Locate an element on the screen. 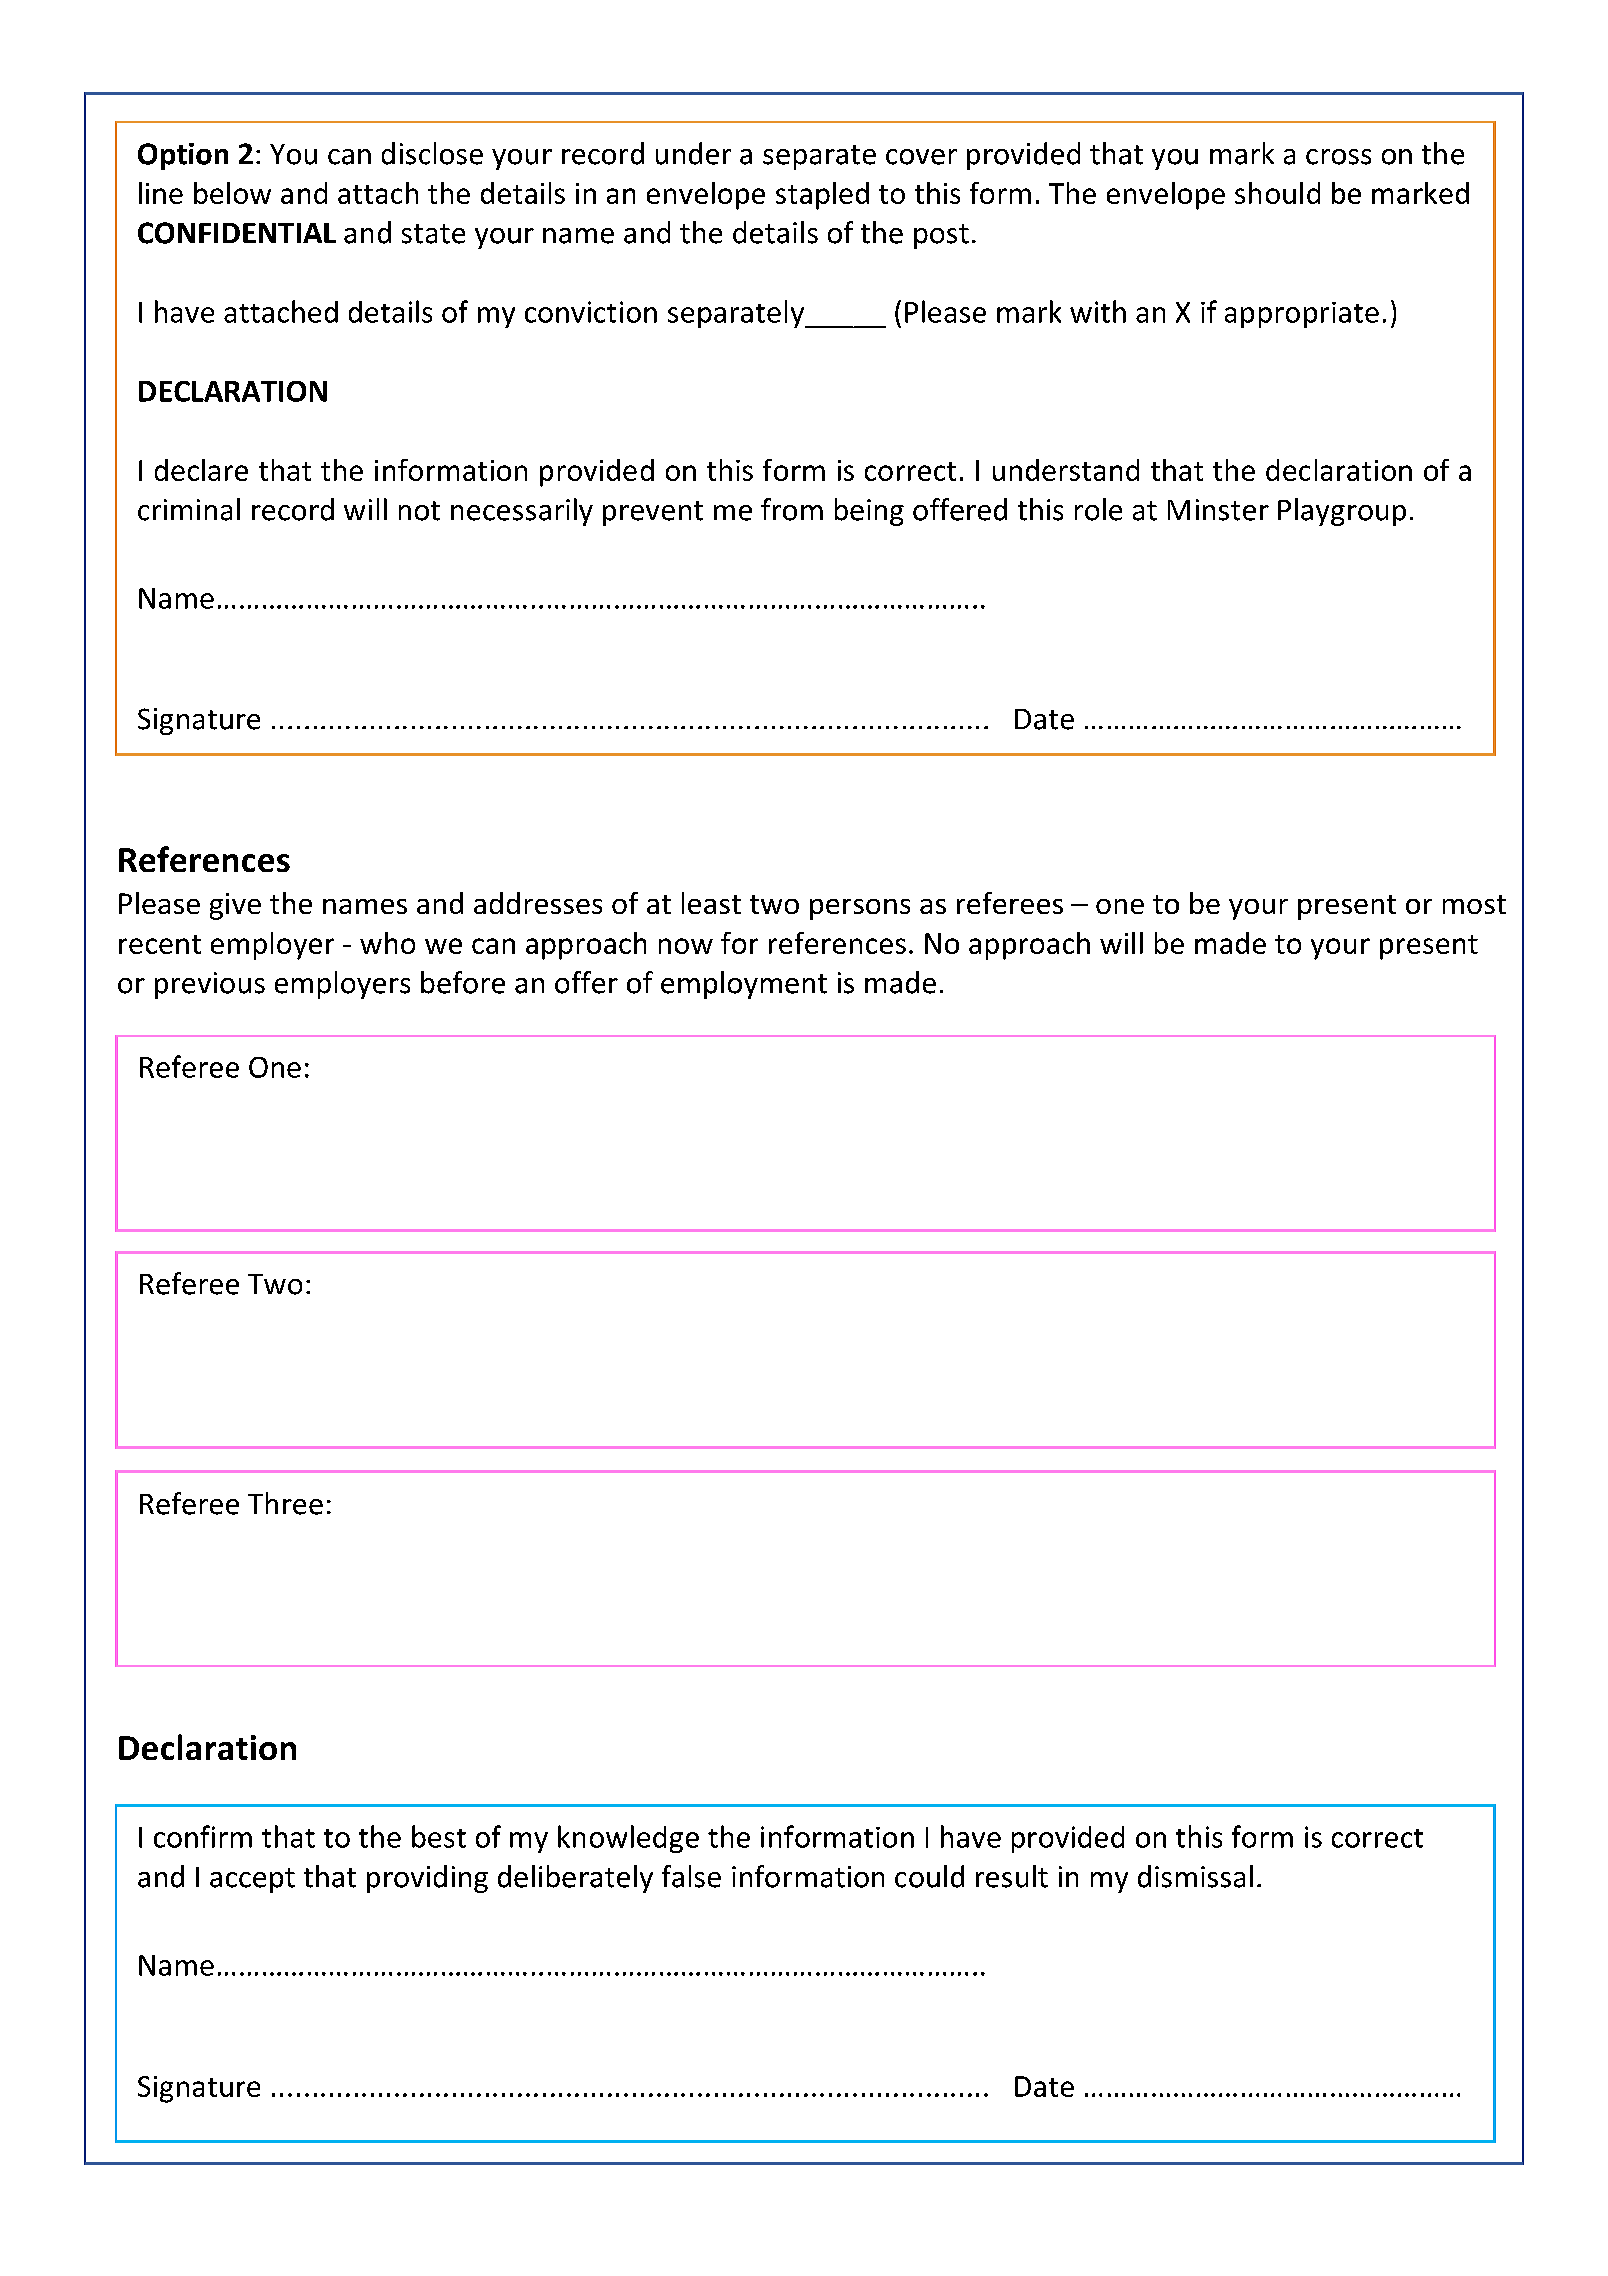 The image size is (1608, 2276). knowledge is located at coordinates (628, 1839).
